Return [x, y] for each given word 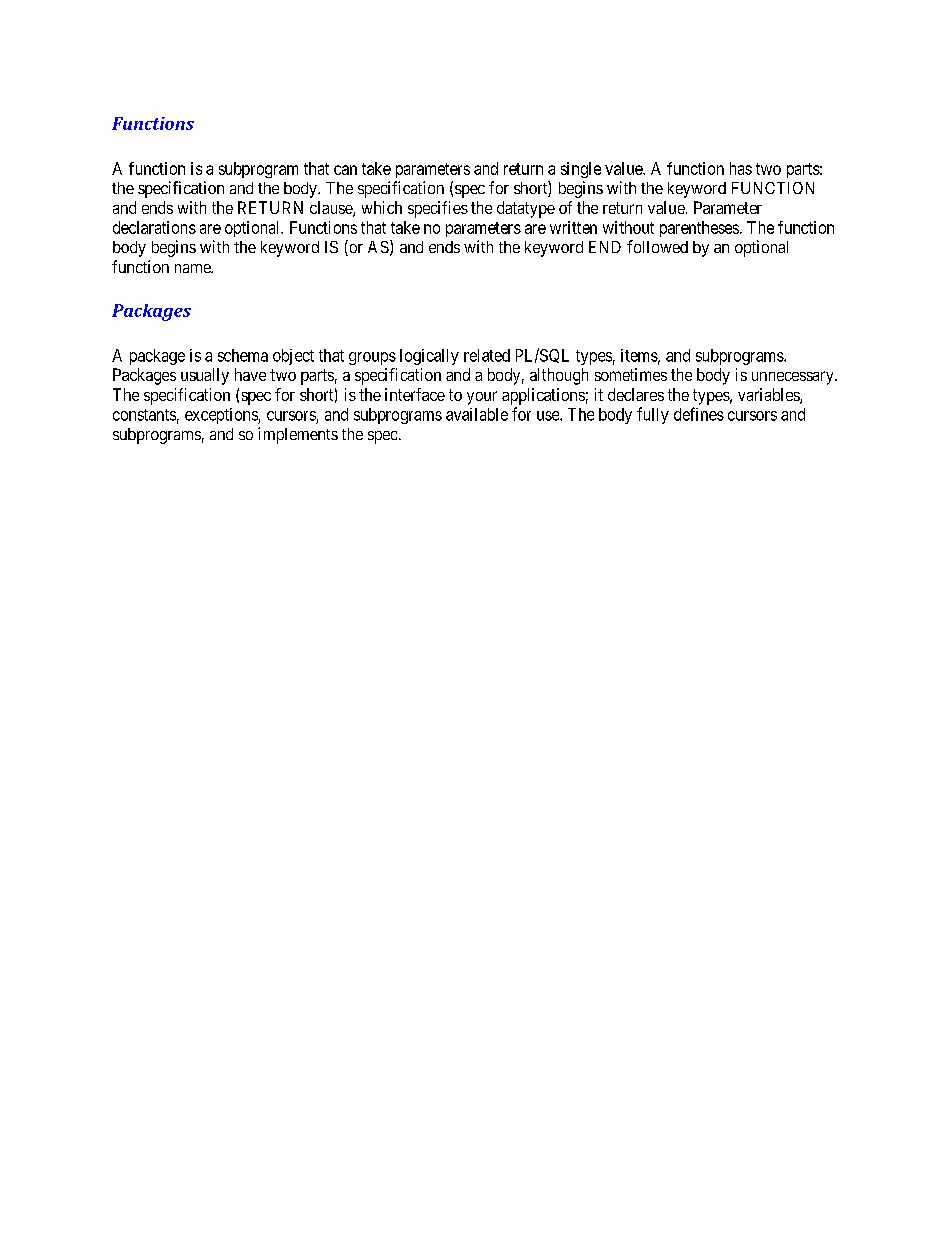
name [193, 268]
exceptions [222, 416]
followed [657, 246]
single [581, 170]
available [477, 414]
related [487, 355]
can [345, 170]
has [741, 168]
